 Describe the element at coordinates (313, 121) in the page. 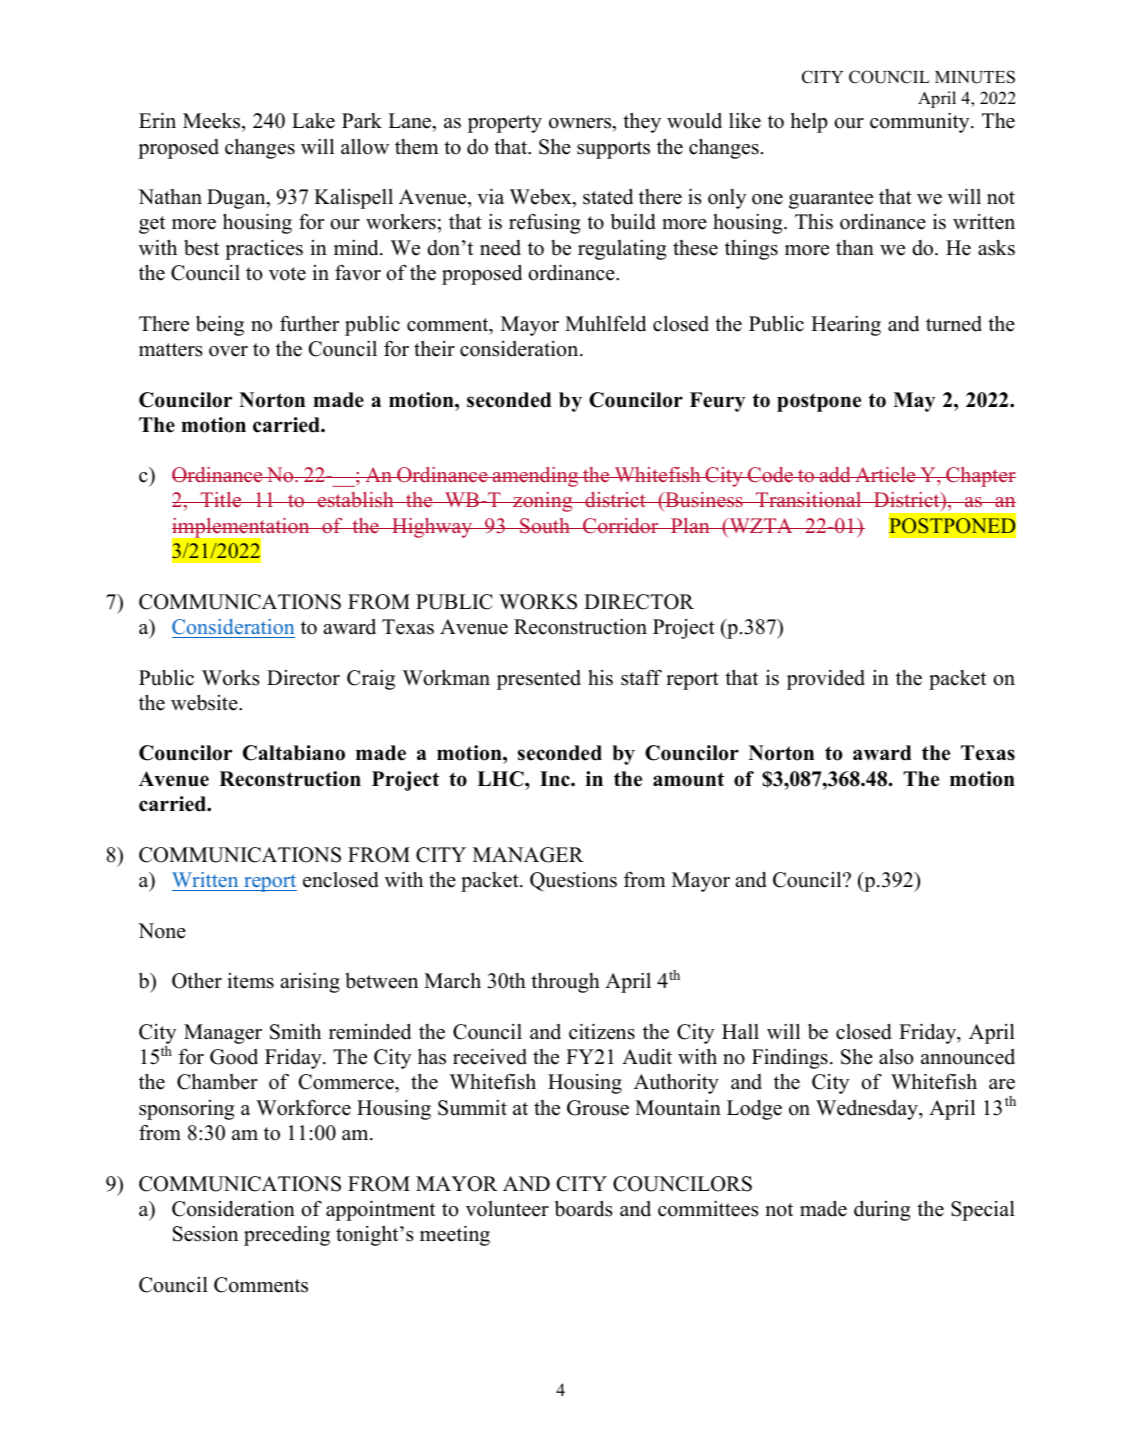

I see `Lake` at that location.
